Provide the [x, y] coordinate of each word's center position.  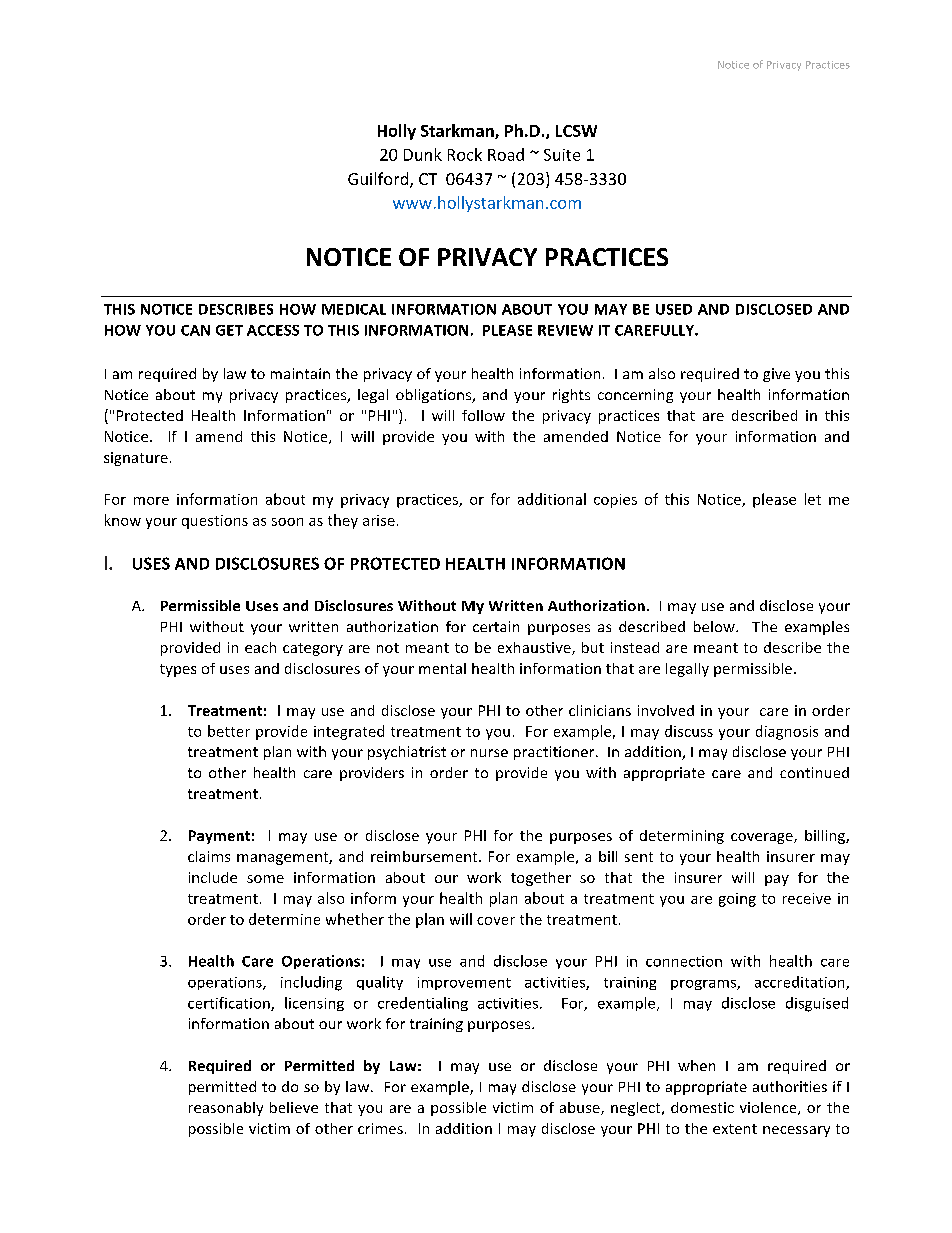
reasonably [226, 1109]
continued [814, 772]
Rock [465, 154]
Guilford [379, 180]
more [151, 501]
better [229, 731]
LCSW [576, 131]
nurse [489, 753]
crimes [380, 1128]
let [813, 499]
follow [483, 415]
